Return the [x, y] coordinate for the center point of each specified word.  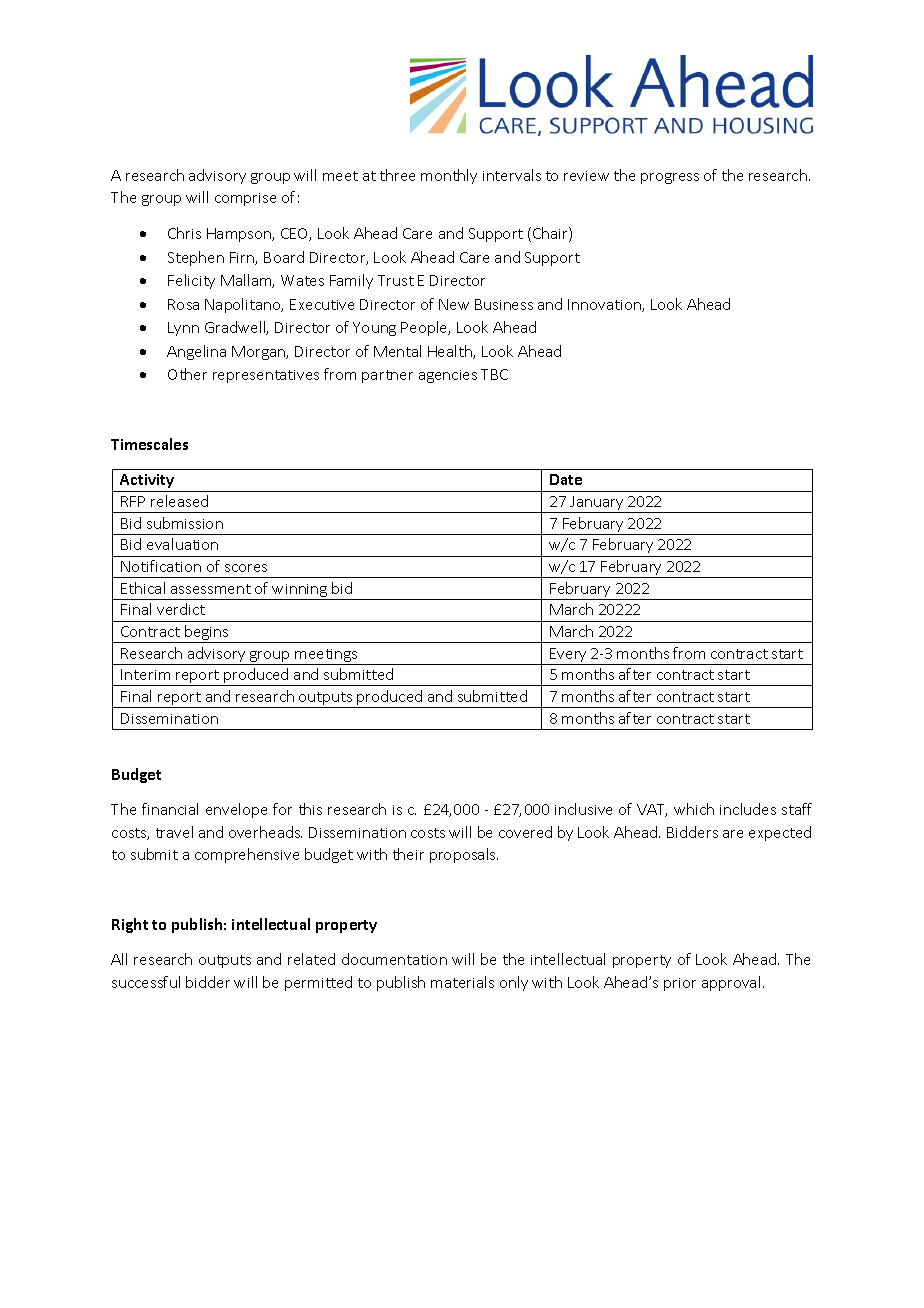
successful [146, 982]
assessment [211, 589]
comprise [245, 199]
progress [670, 178]
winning [300, 592]
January [597, 504]
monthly [449, 176]
